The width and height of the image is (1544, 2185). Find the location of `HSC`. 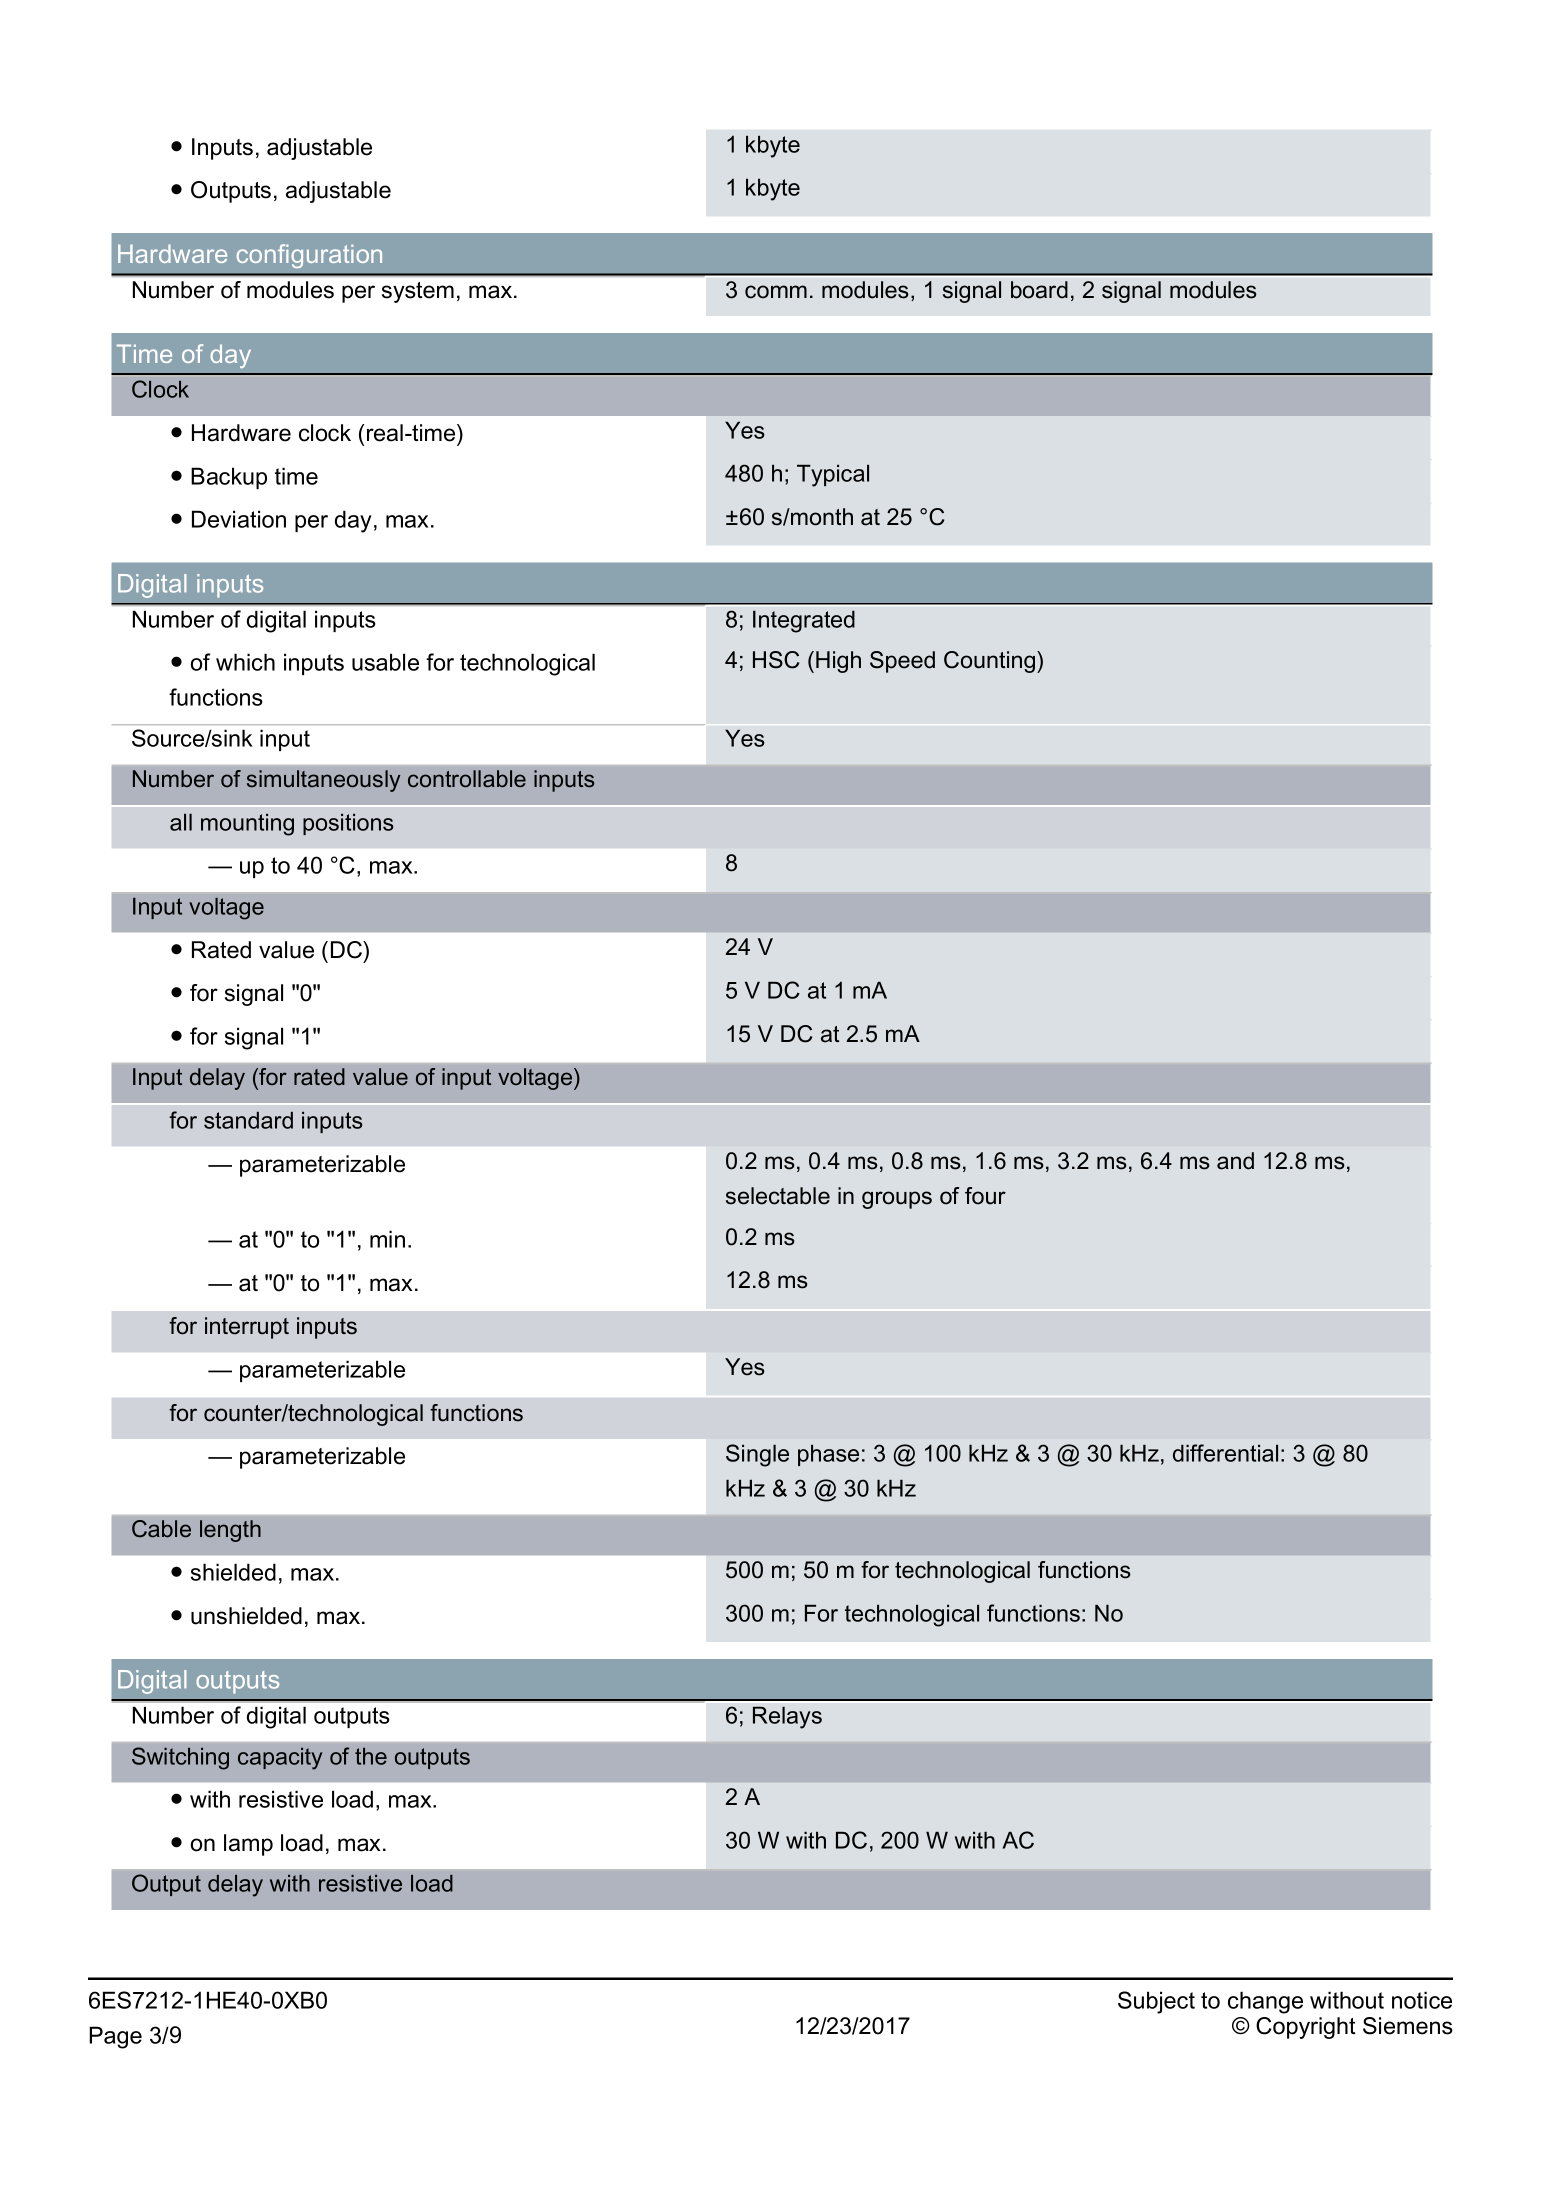

HSC is located at coordinates (776, 660).
